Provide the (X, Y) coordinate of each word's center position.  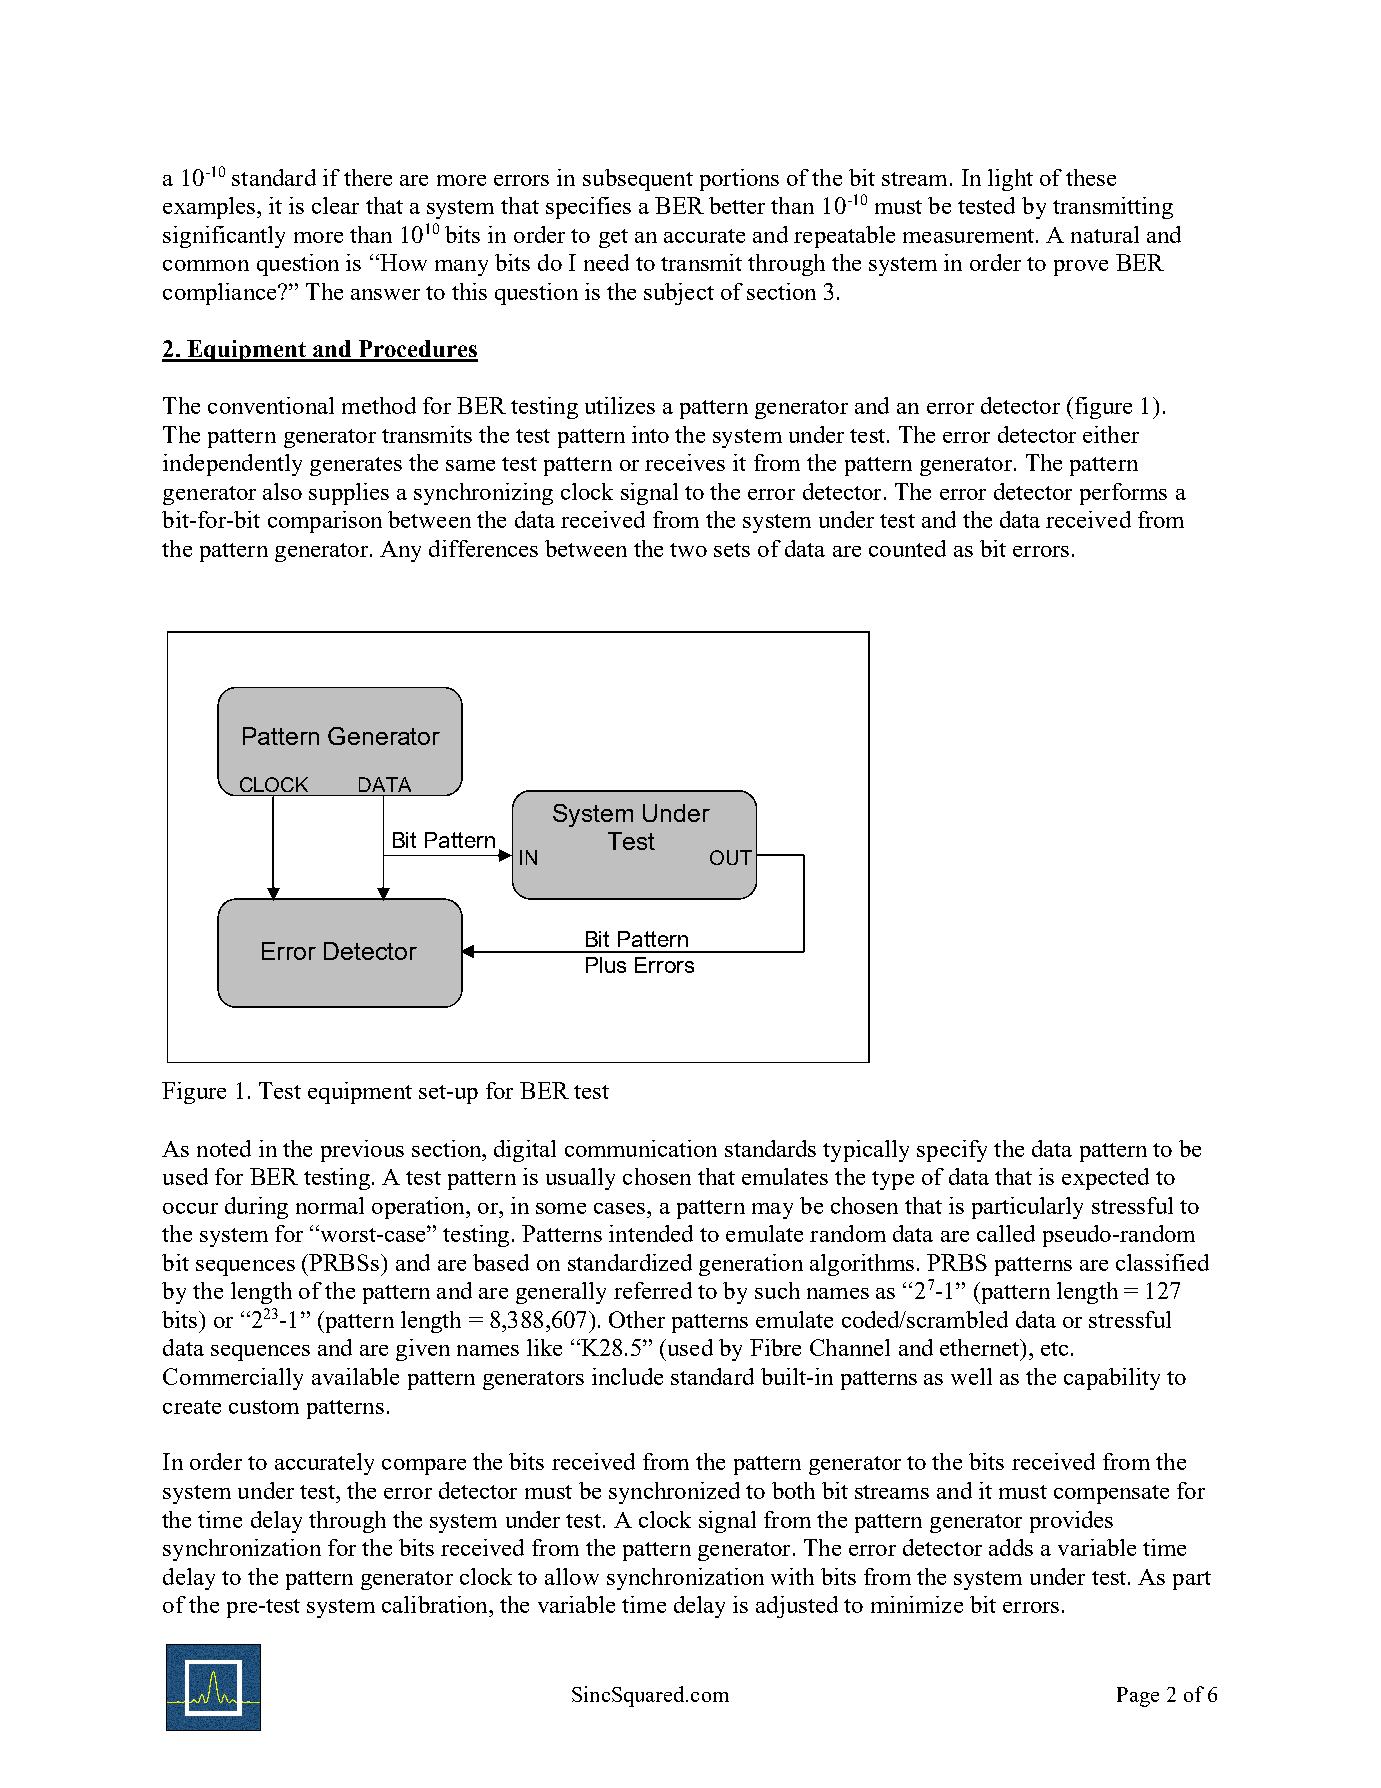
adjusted (797, 1607)
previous (362, 1151)
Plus (606, 965)
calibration (436, 1604)
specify (952, 1151)
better (737, 205)
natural (1105, 234)
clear (335, 205)
